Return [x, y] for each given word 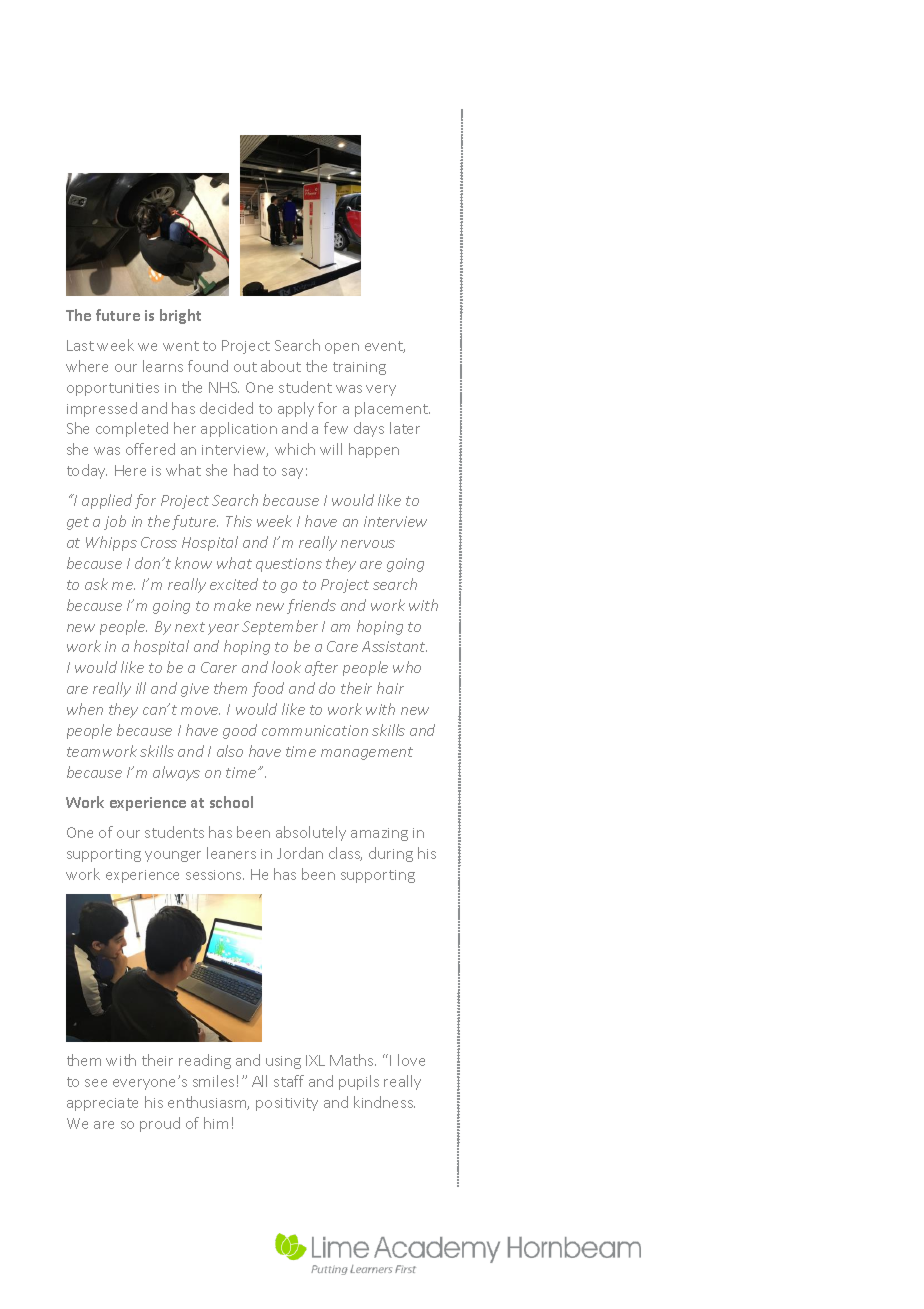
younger [173, 856]
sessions [215, 875]
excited [234, 584]
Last [80, 345]
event [385, 347]
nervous [368, 544]
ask [96, 584]
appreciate [102, 1104]
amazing [379, 834]
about [281, 366]
